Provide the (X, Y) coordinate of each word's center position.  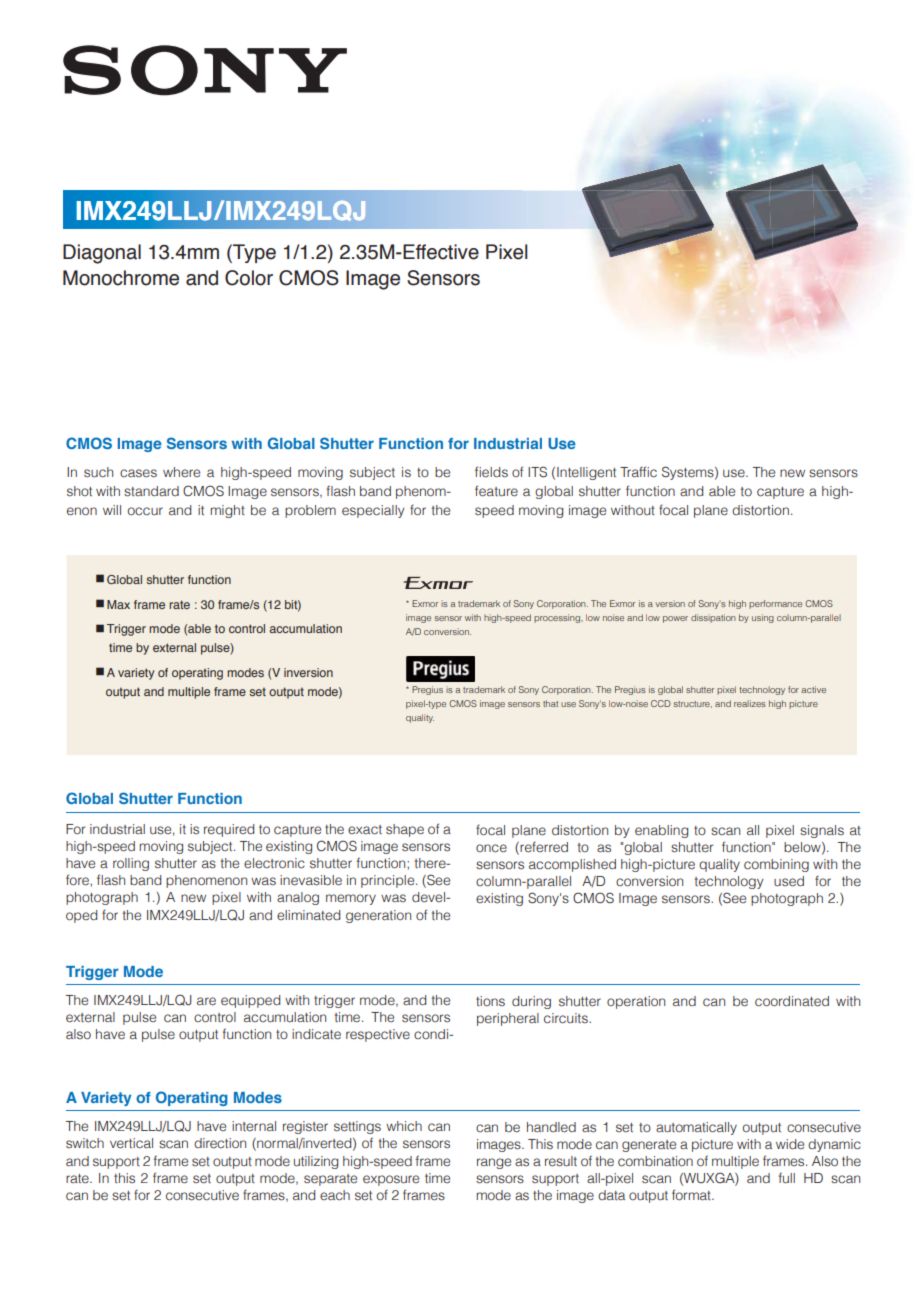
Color (249, 278)
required (229, 830)
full (787, 1178)
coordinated (792, 1001)
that (550, 703)
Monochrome (121, 278)
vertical (131, 1143)
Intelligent (586, 473)
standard (151, 491)
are (206, 1001)
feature (496, 491)
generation (378, 916)
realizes (750, 703)
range (494, 1163)
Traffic (638, 472)
